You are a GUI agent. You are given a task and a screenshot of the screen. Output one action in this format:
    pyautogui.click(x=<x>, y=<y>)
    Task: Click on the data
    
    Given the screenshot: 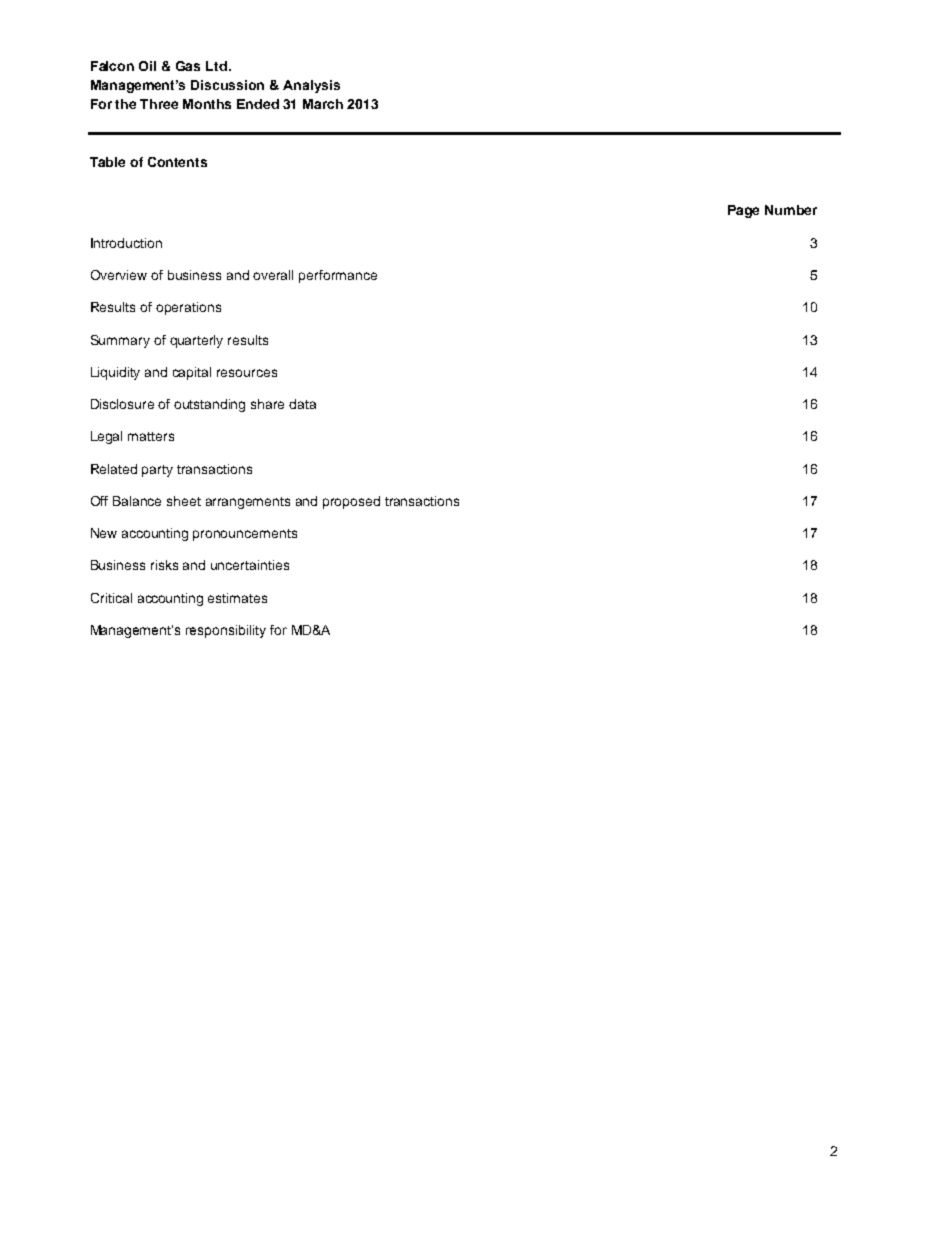 What is the action you would take?
    pyautogui.click(x=302, y=404)
